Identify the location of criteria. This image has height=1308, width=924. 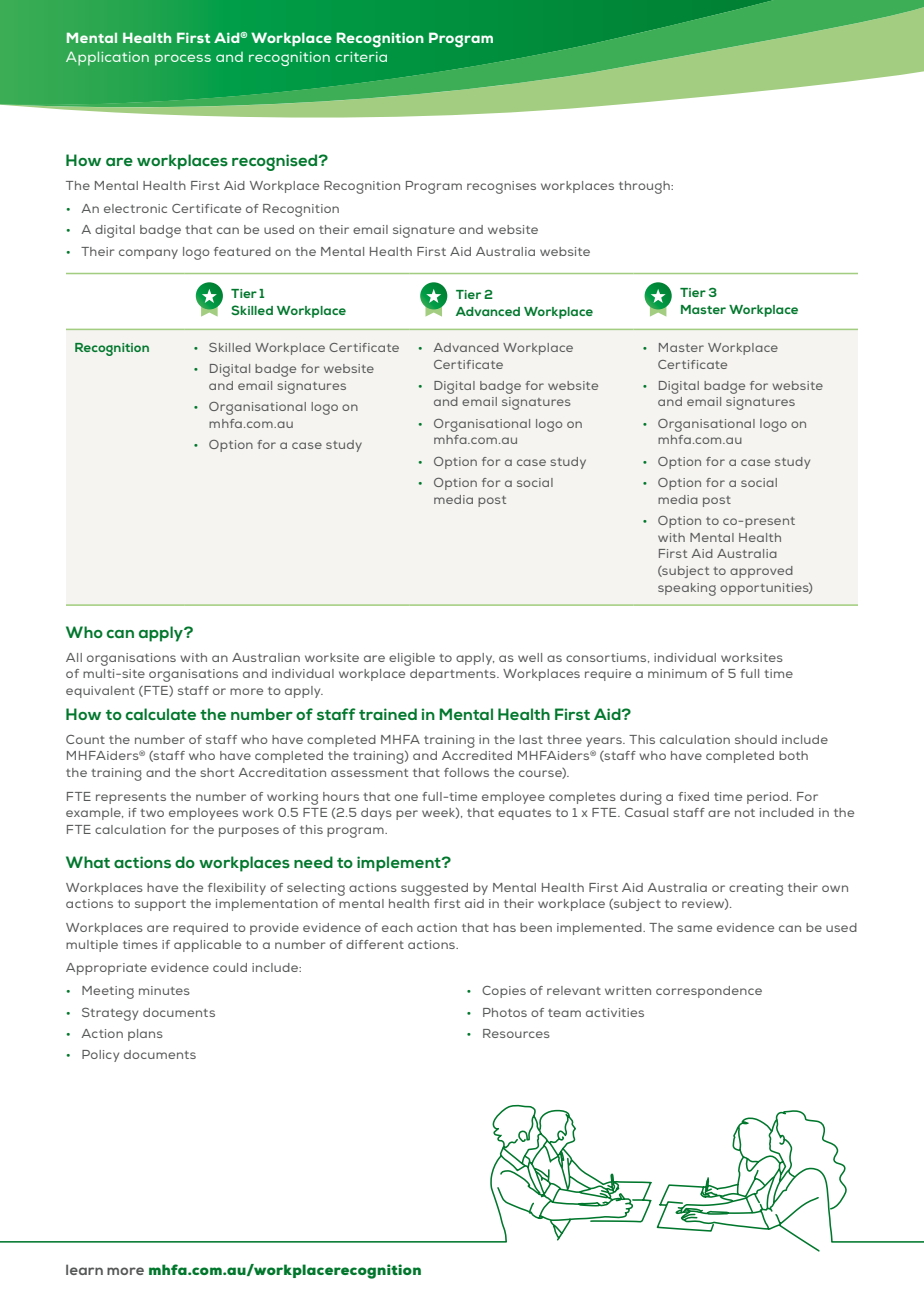
(361, 57).
